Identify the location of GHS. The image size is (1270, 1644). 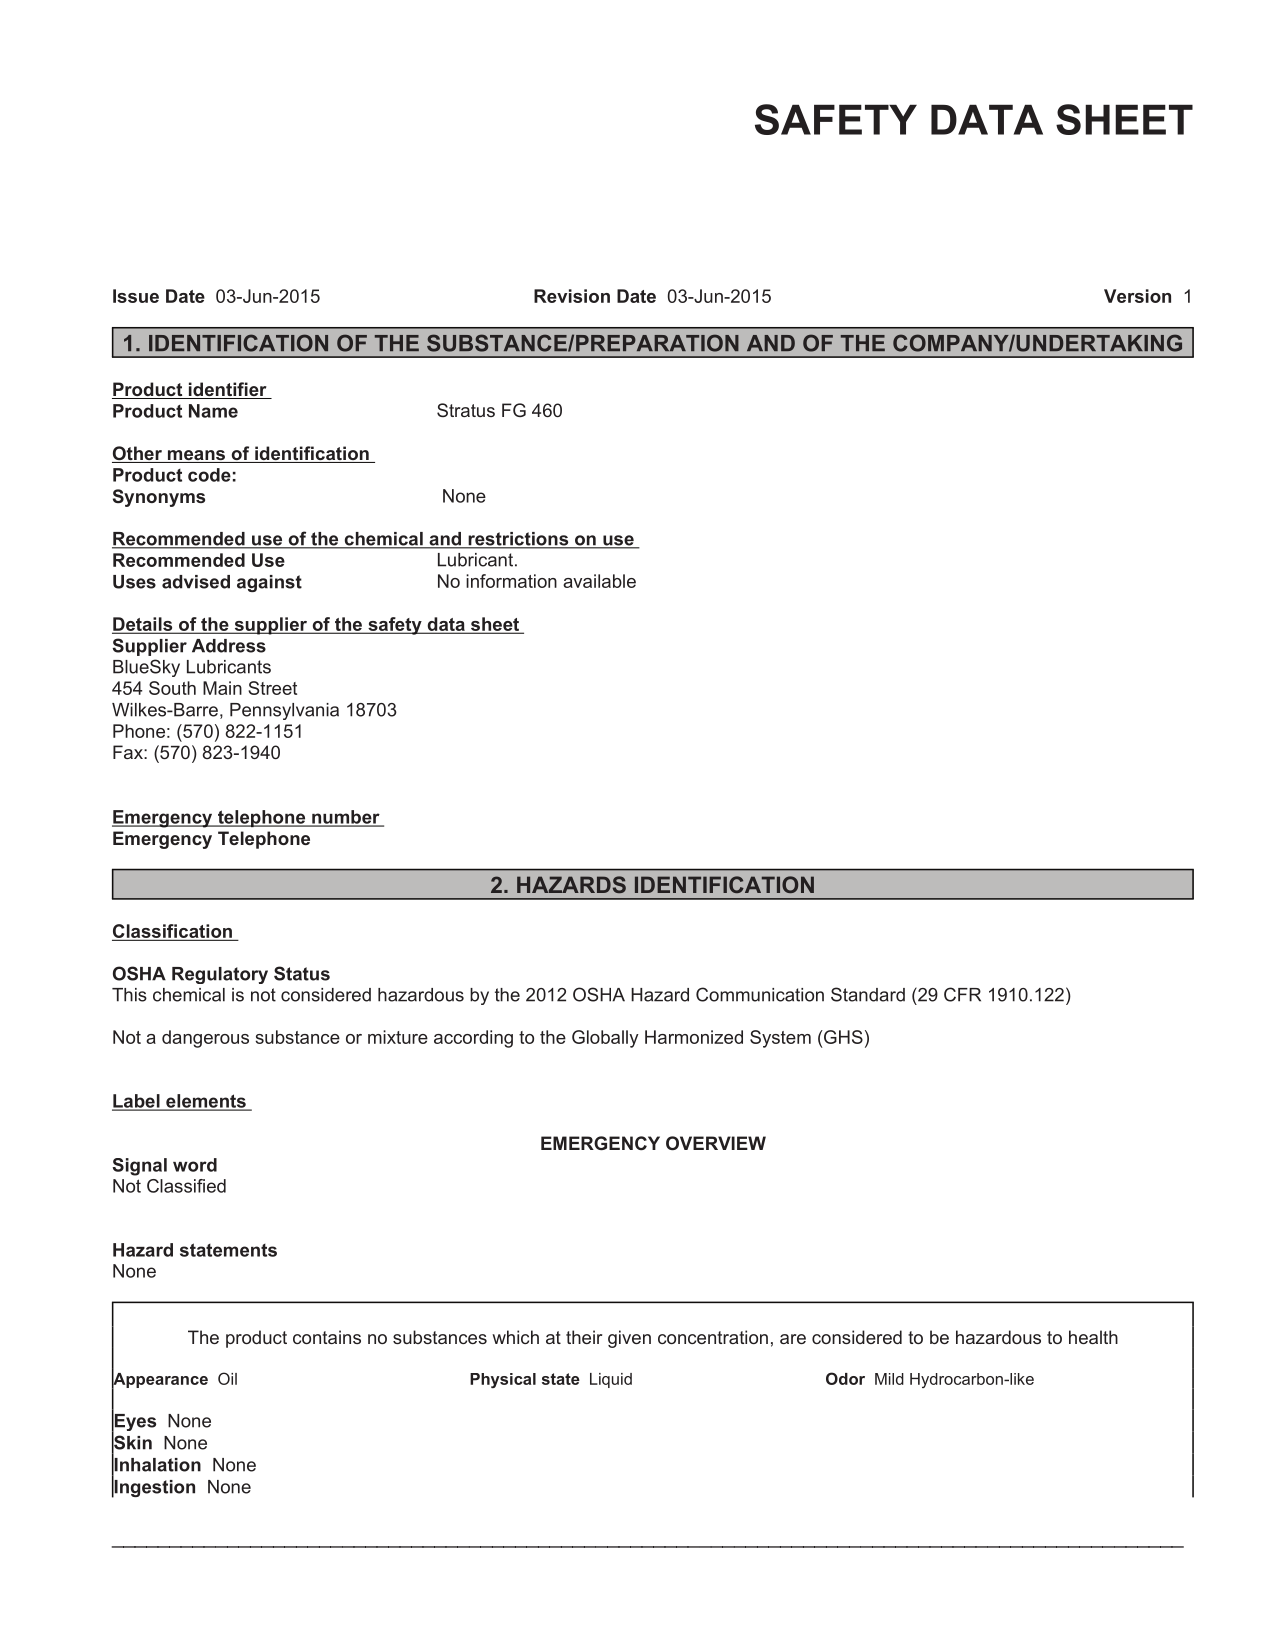
(842, 1037).
